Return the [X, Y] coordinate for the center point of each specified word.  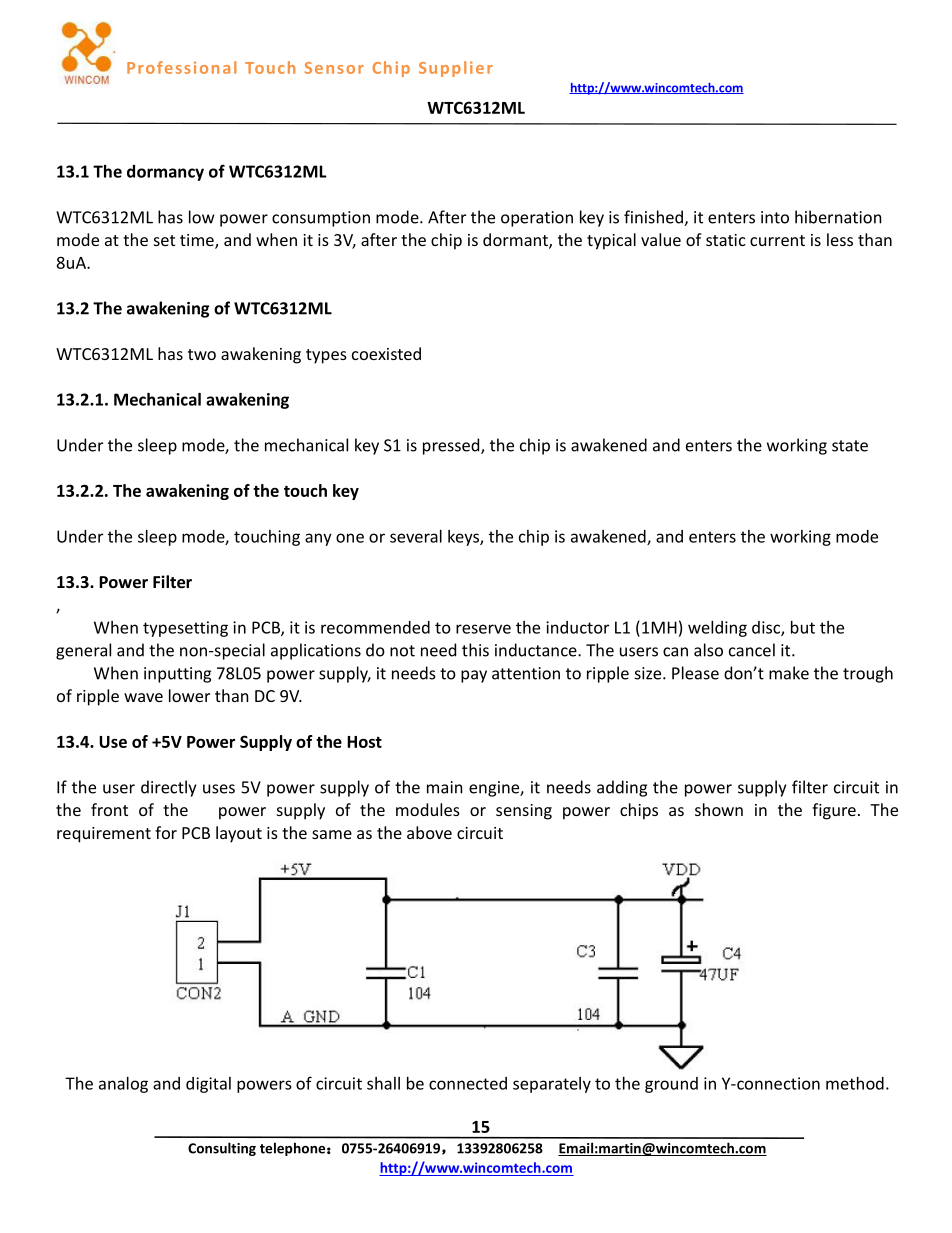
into [775, 217]
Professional [181, 67]
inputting [177, 675]
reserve [483, 629]
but [803, 627]
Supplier [456, 69]
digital [208, 1085]
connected [468, 1083]
